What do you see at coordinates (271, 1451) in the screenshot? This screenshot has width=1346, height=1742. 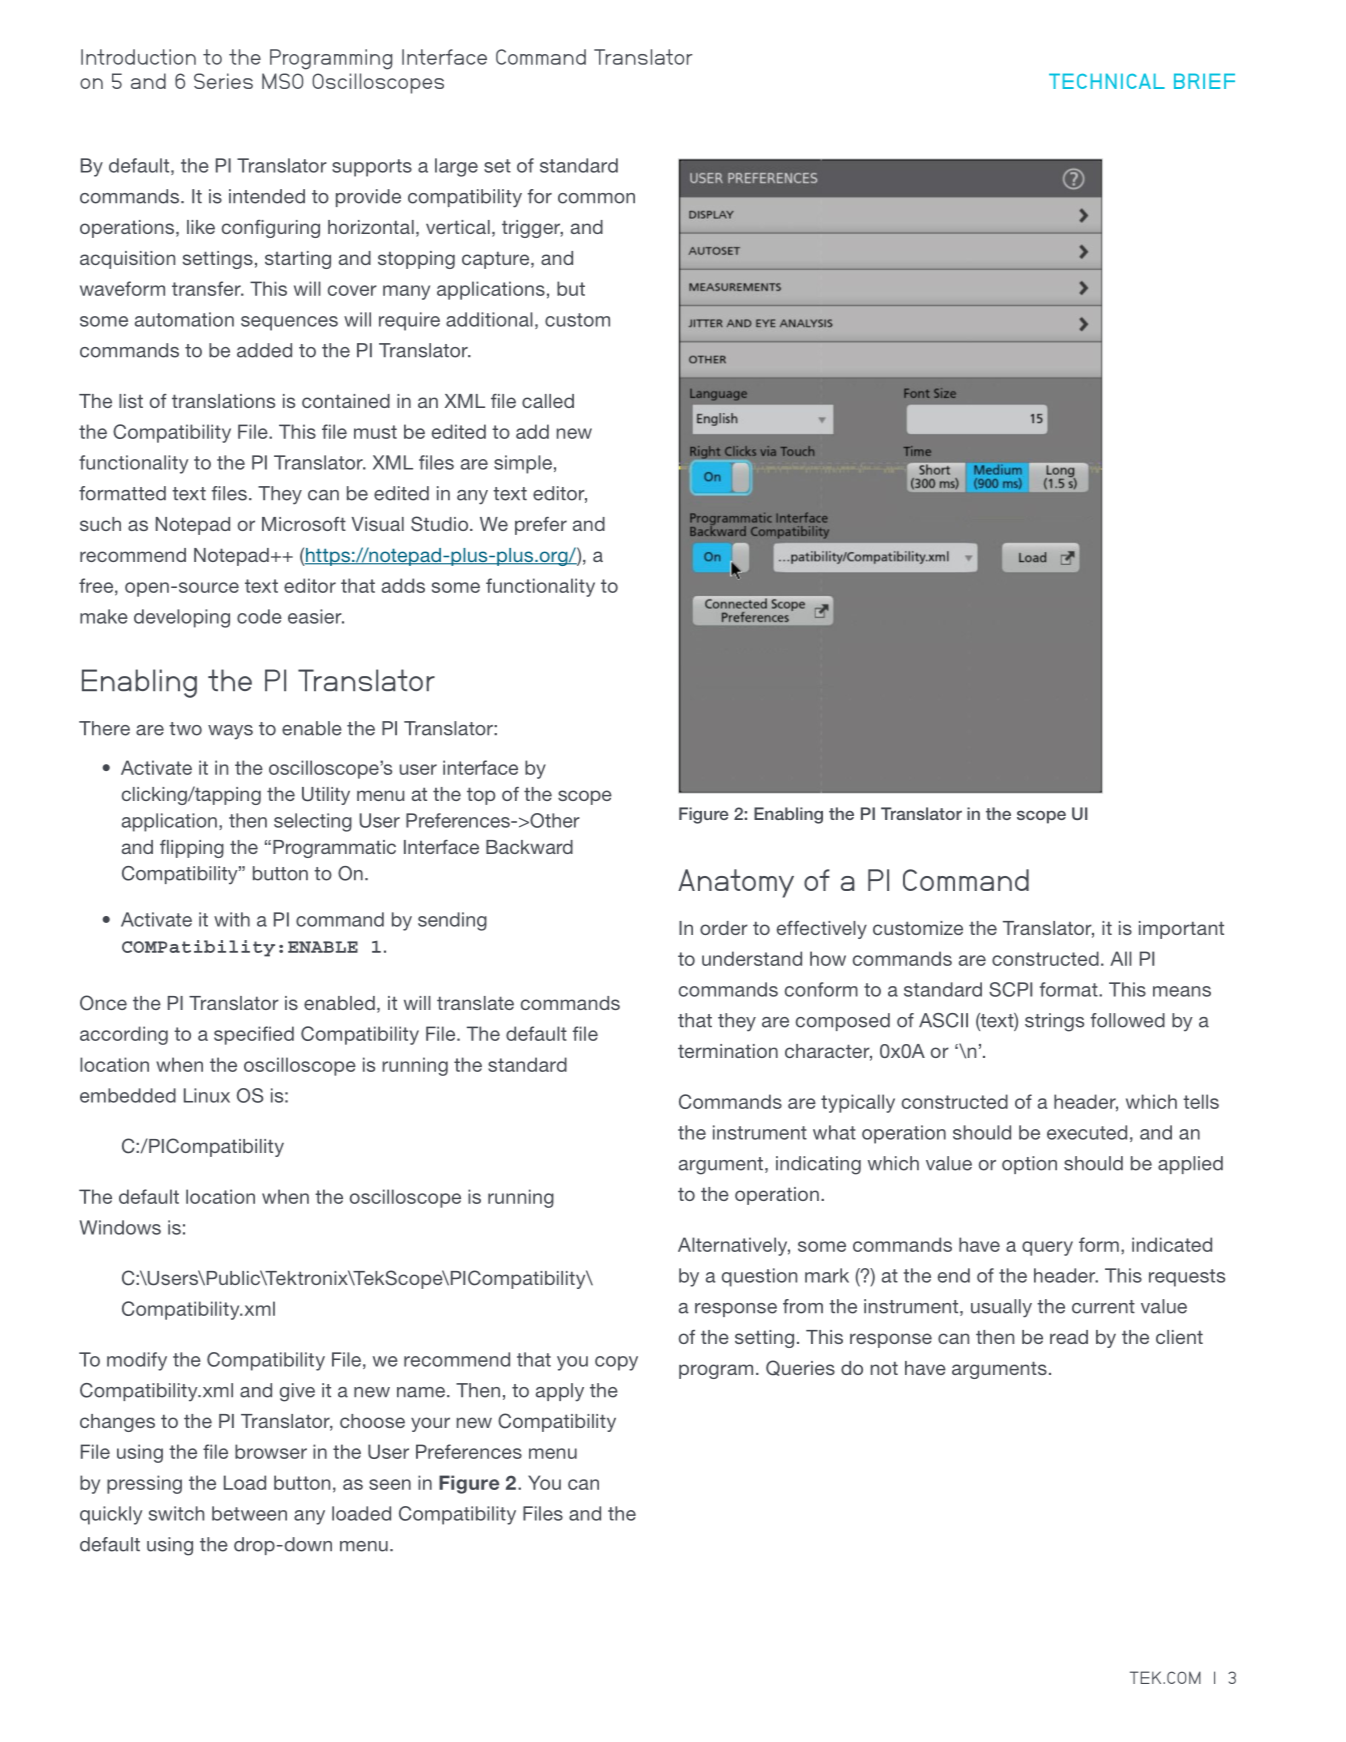 I see `browser` at bounding box center [271, 1451].
